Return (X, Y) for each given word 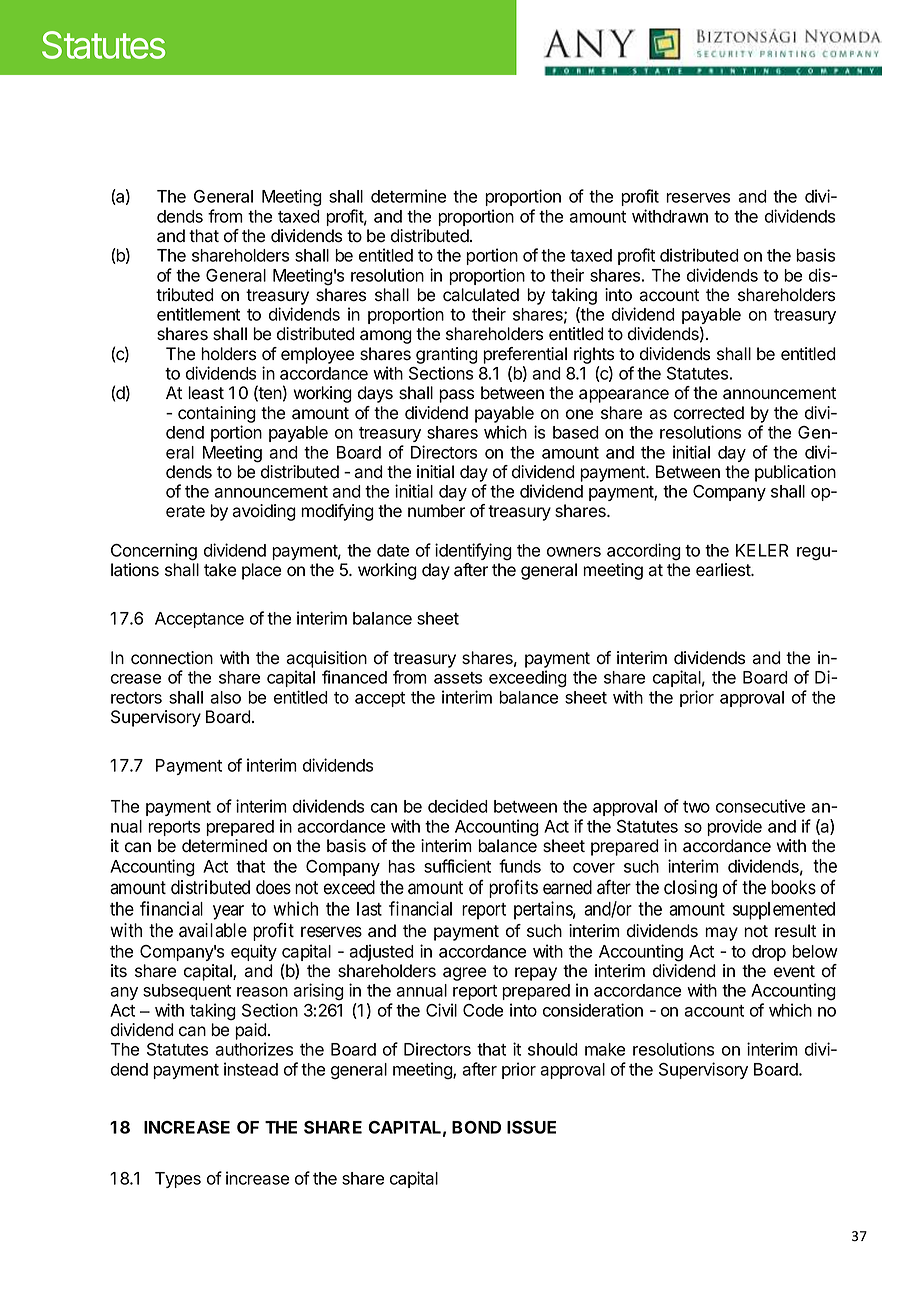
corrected (709, 413)
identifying (473, 552)
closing (690, 889)
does (273, 887)
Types (178, 1180)
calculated (481, 295)
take (220, 570)
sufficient (457, 866)
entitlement (198, 314)
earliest (724, 570)
